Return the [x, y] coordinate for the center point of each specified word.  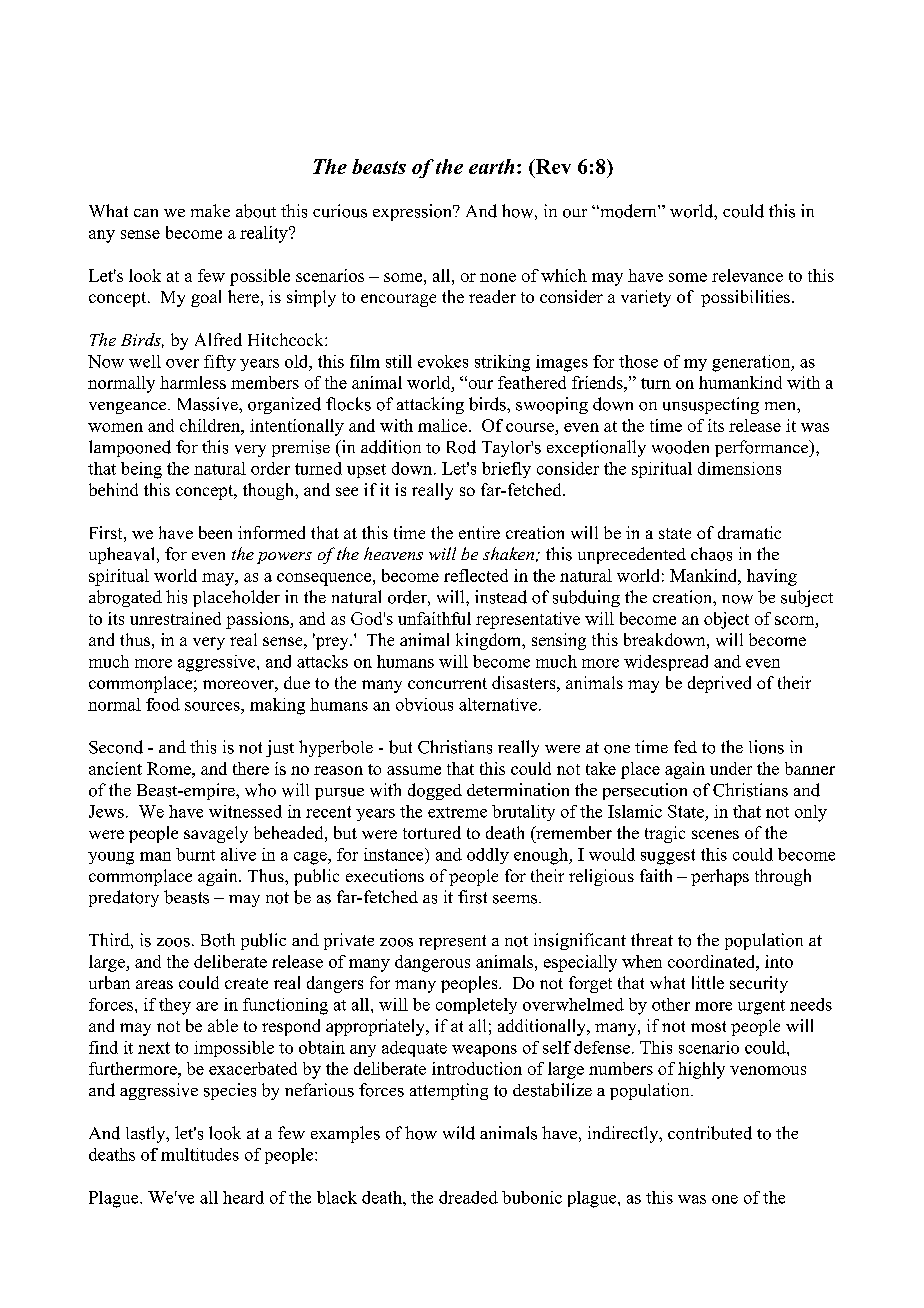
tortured [432, 832]
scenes [715, 834]
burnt [195, 854]
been [215, 532]
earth [491, 166]
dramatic [749, 532]
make [210, 210]
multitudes [200, 1154]
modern [628, 211]
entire [479, 532]
